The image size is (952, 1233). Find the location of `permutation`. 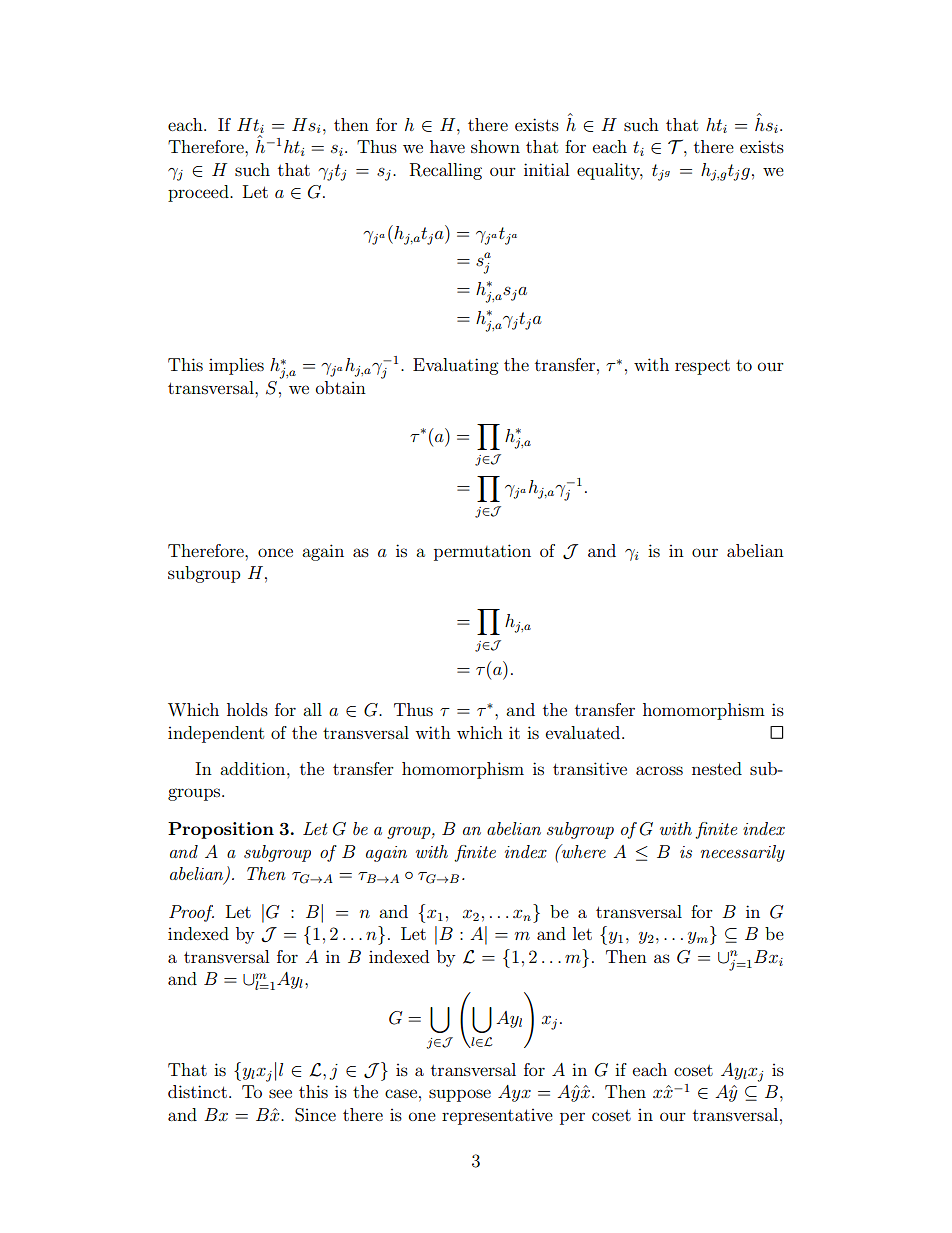

permutation is located at coordinates (482, 552).
